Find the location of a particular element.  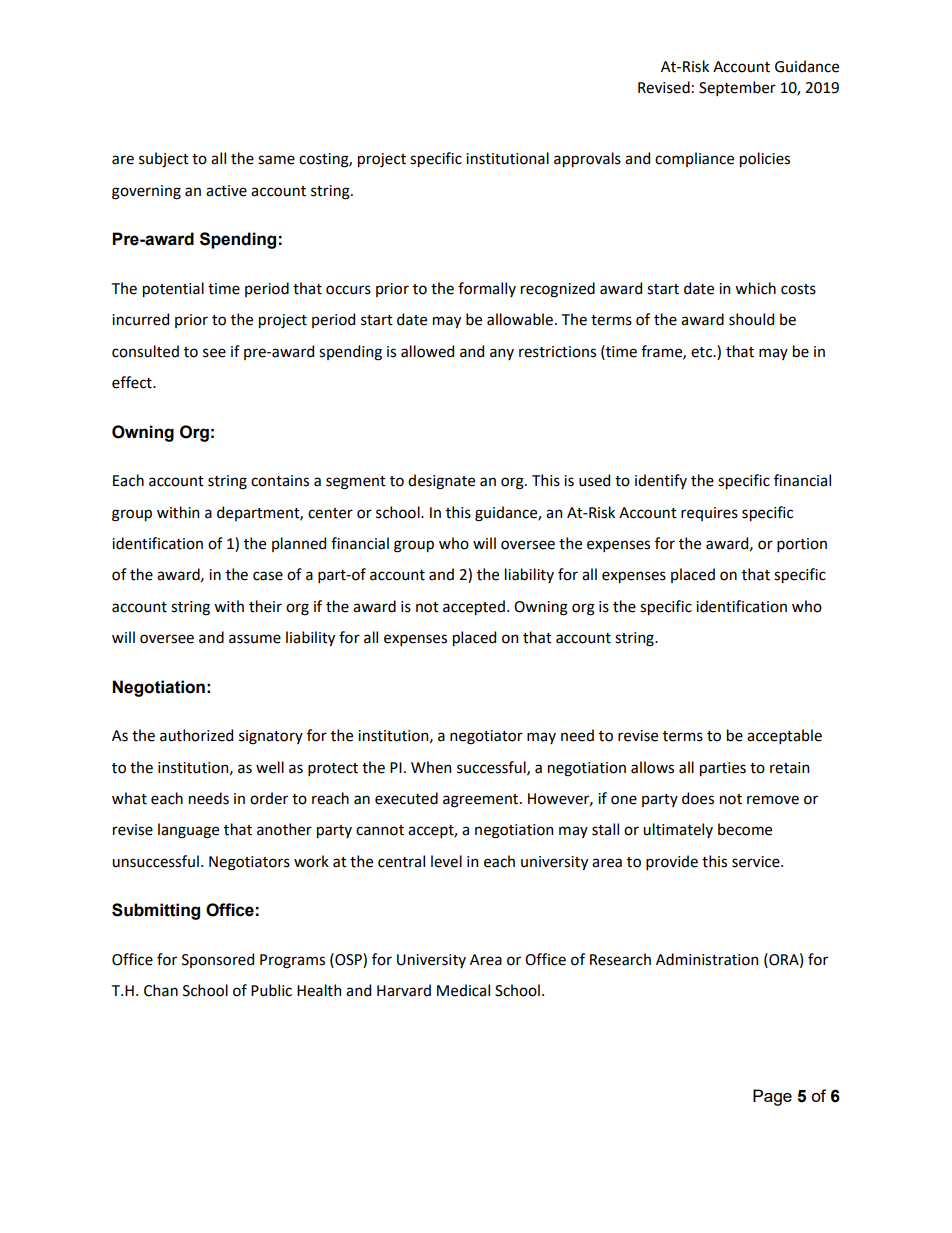

subject is located at coordinates (164, 160).
